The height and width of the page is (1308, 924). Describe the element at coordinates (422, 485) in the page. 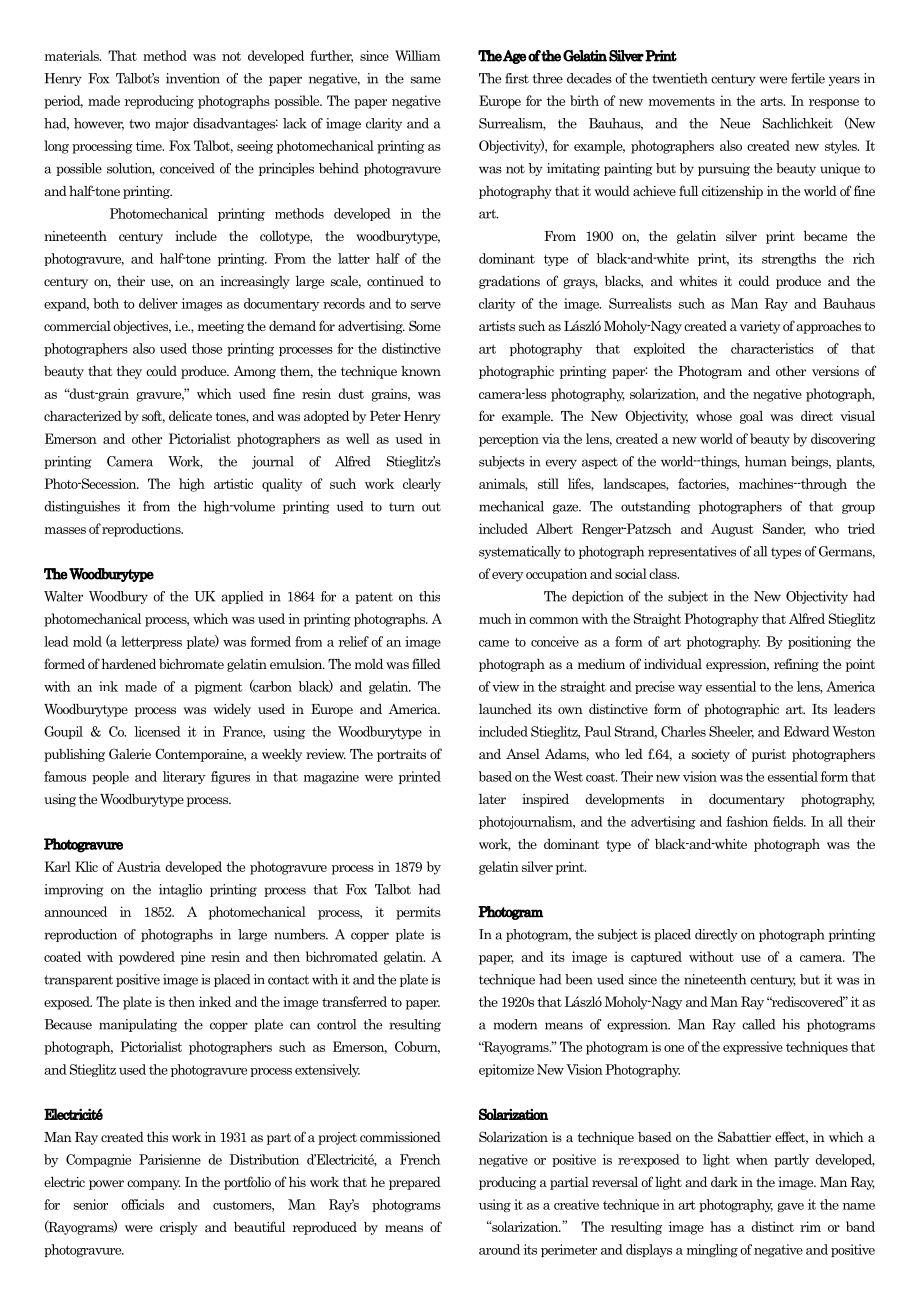

I see `clearly` at that location.
